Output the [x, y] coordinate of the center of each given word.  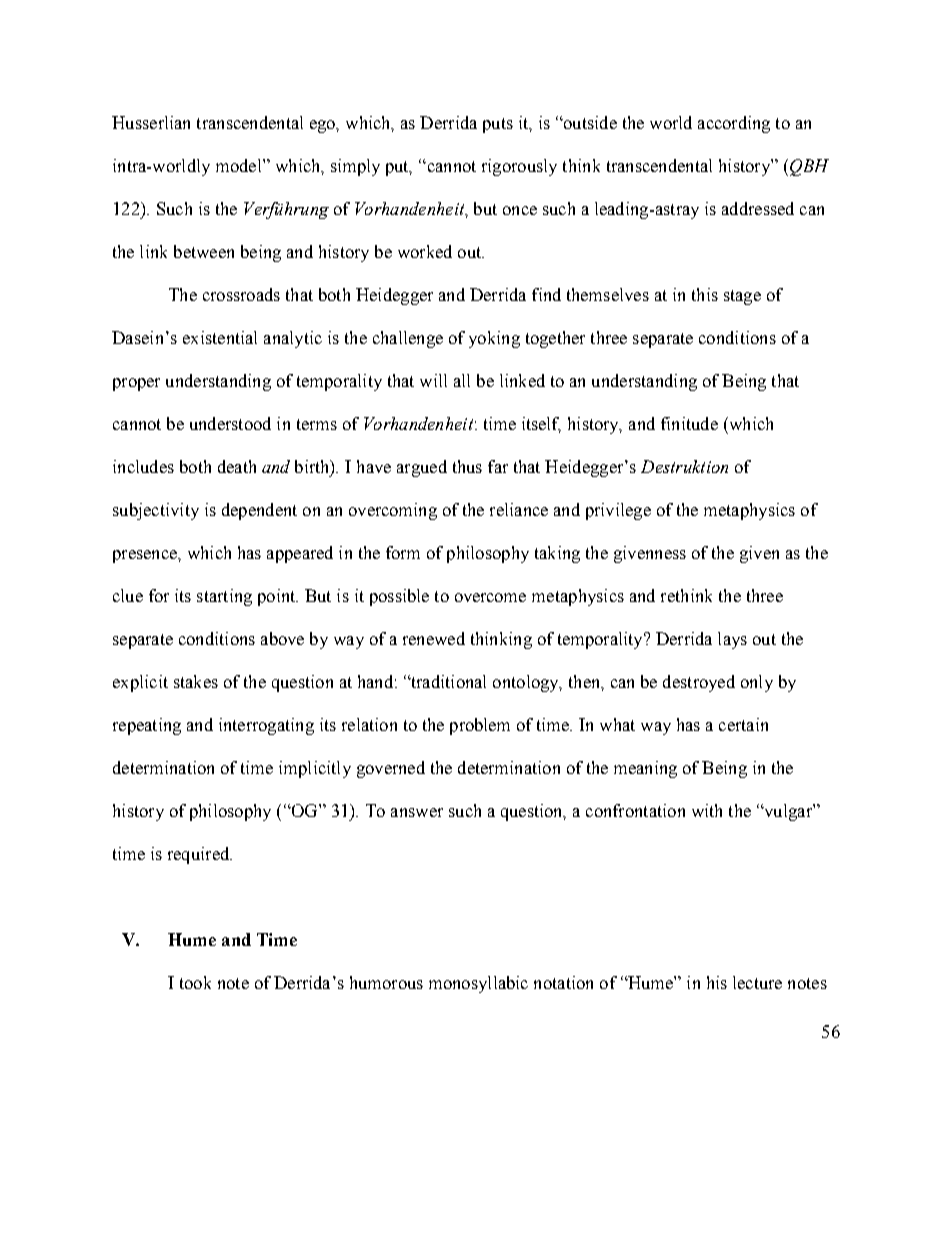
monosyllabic [478, 984]
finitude [689, 423]
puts [498, 125]
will [433, 380]
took [195, 982]
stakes [196, 681]
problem [480, 726]
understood [230, 423]
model [240, 165]
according [734, 124]
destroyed [699, 683]
